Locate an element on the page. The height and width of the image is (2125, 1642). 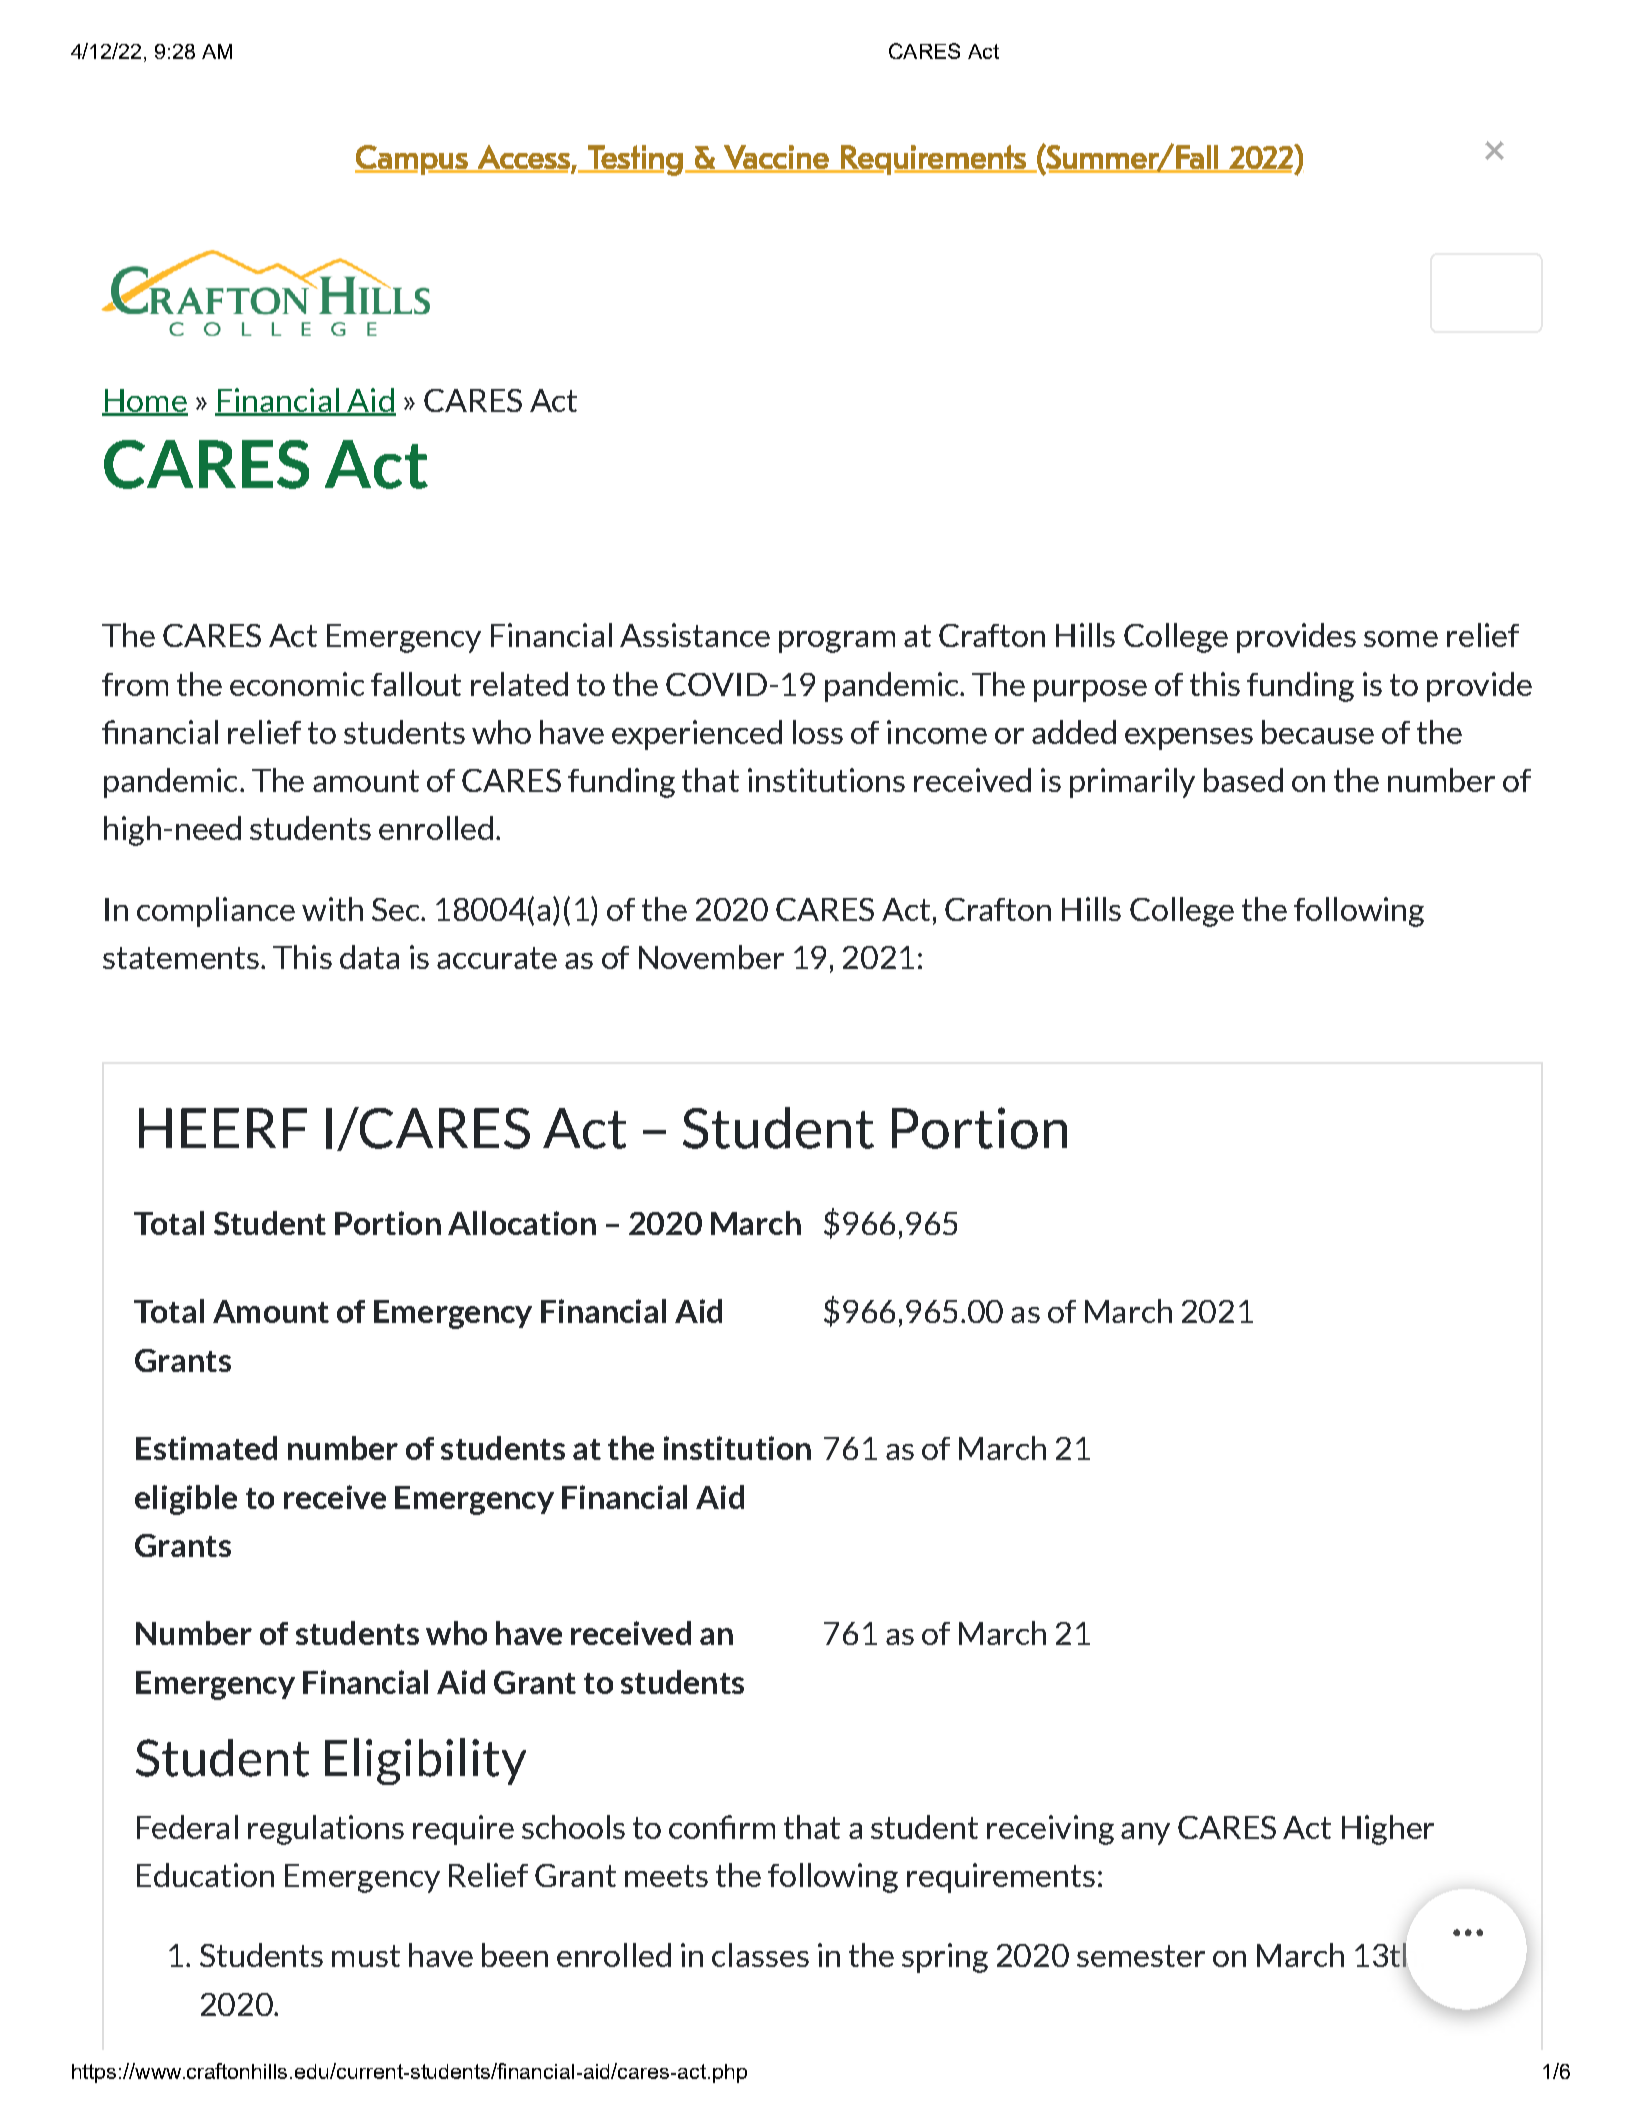
confirm is located at coordinates (722, 1827).
